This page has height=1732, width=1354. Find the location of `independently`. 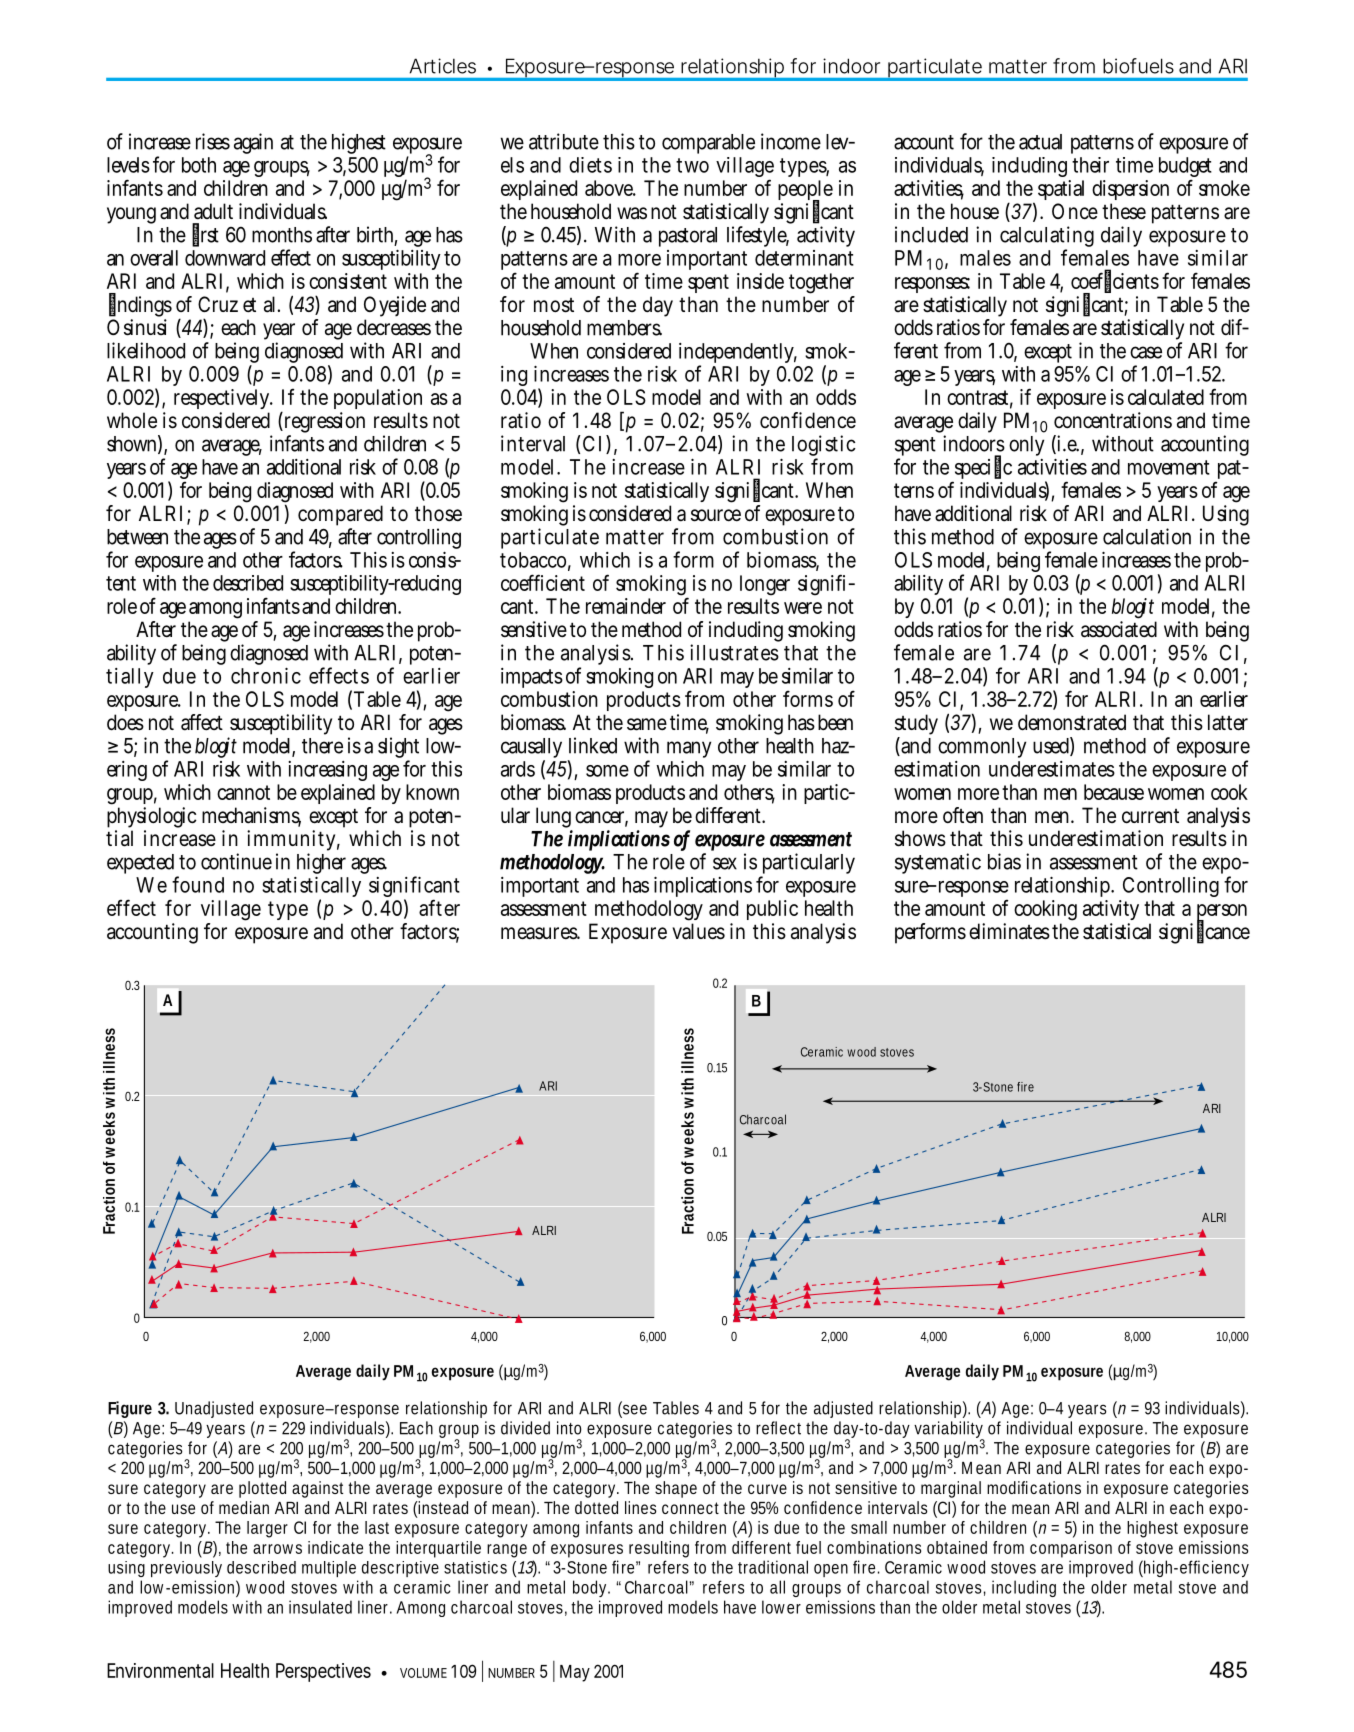

independently is located at coordinates (738, 354).
